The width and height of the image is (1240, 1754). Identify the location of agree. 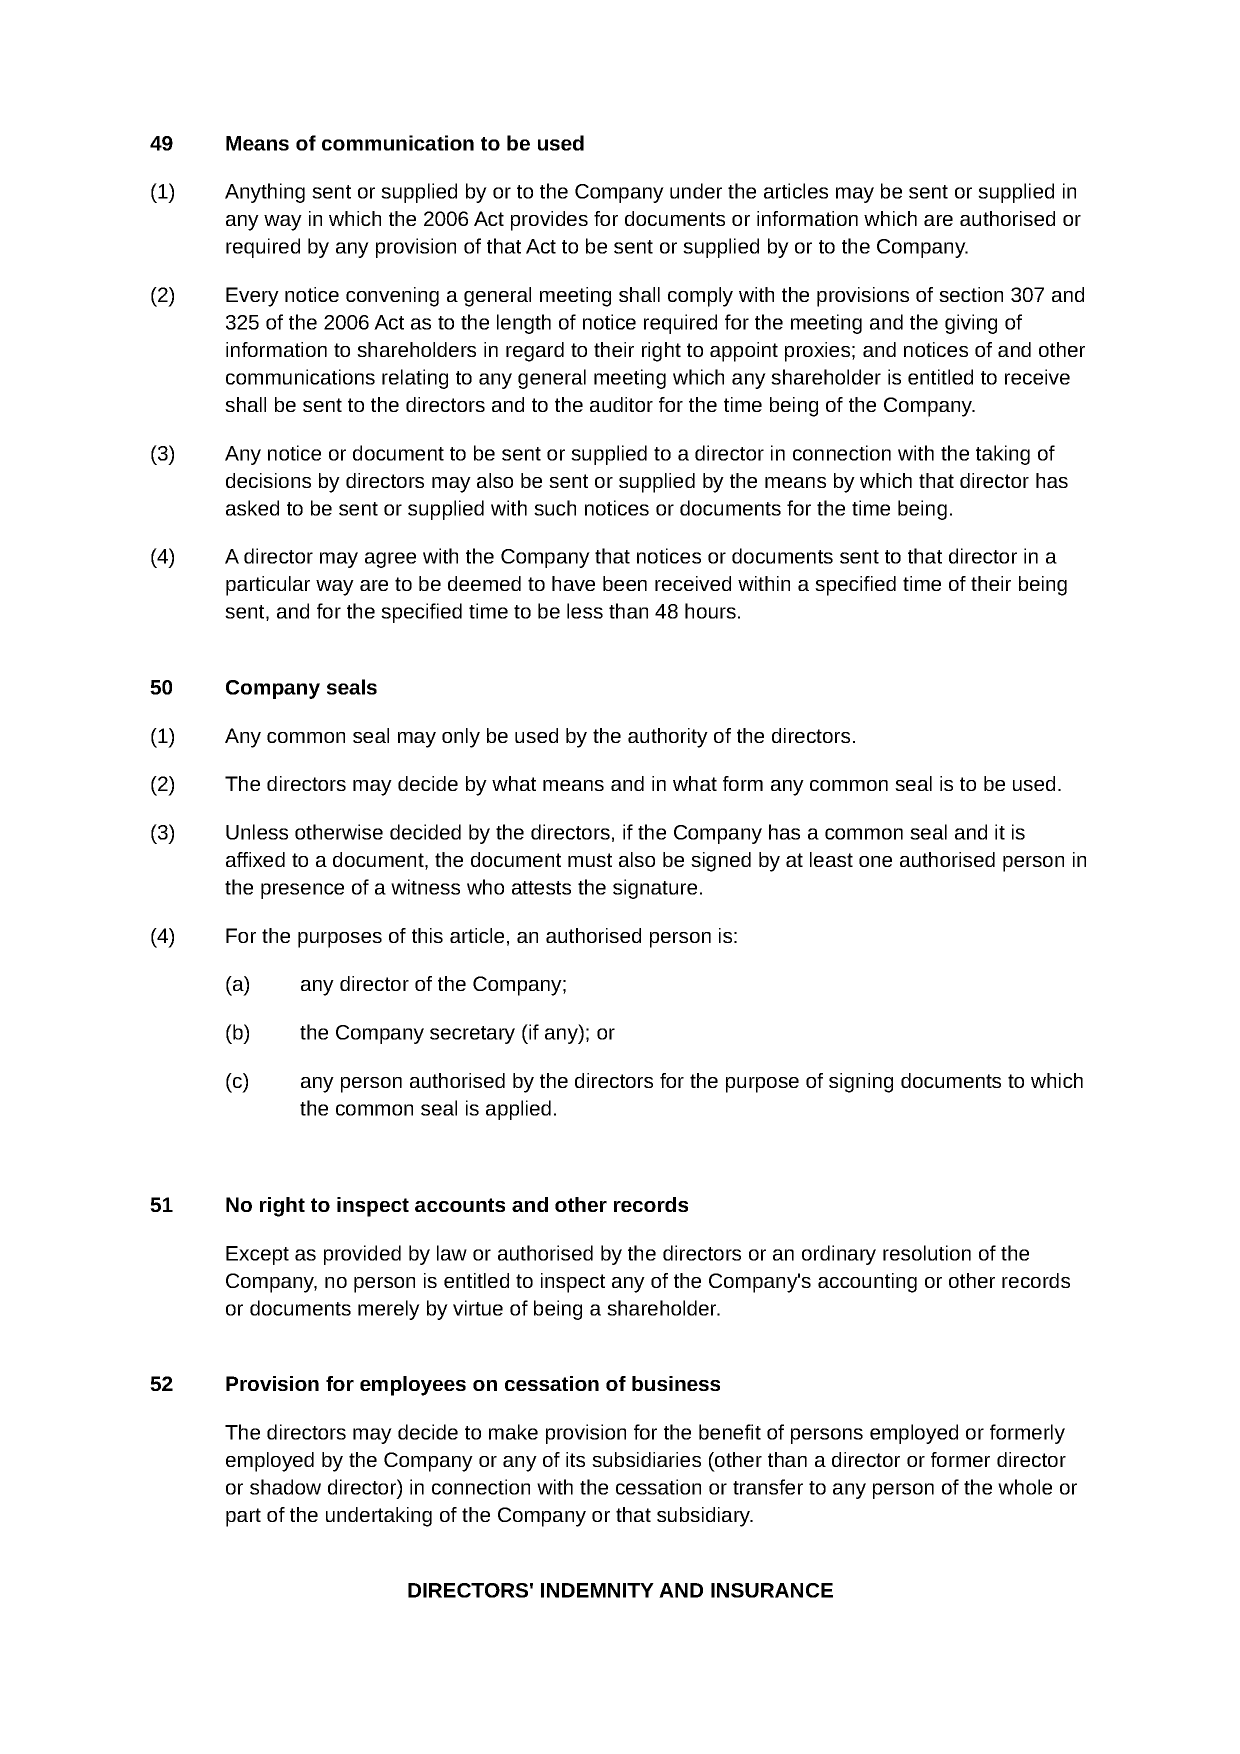
(390, 560).
